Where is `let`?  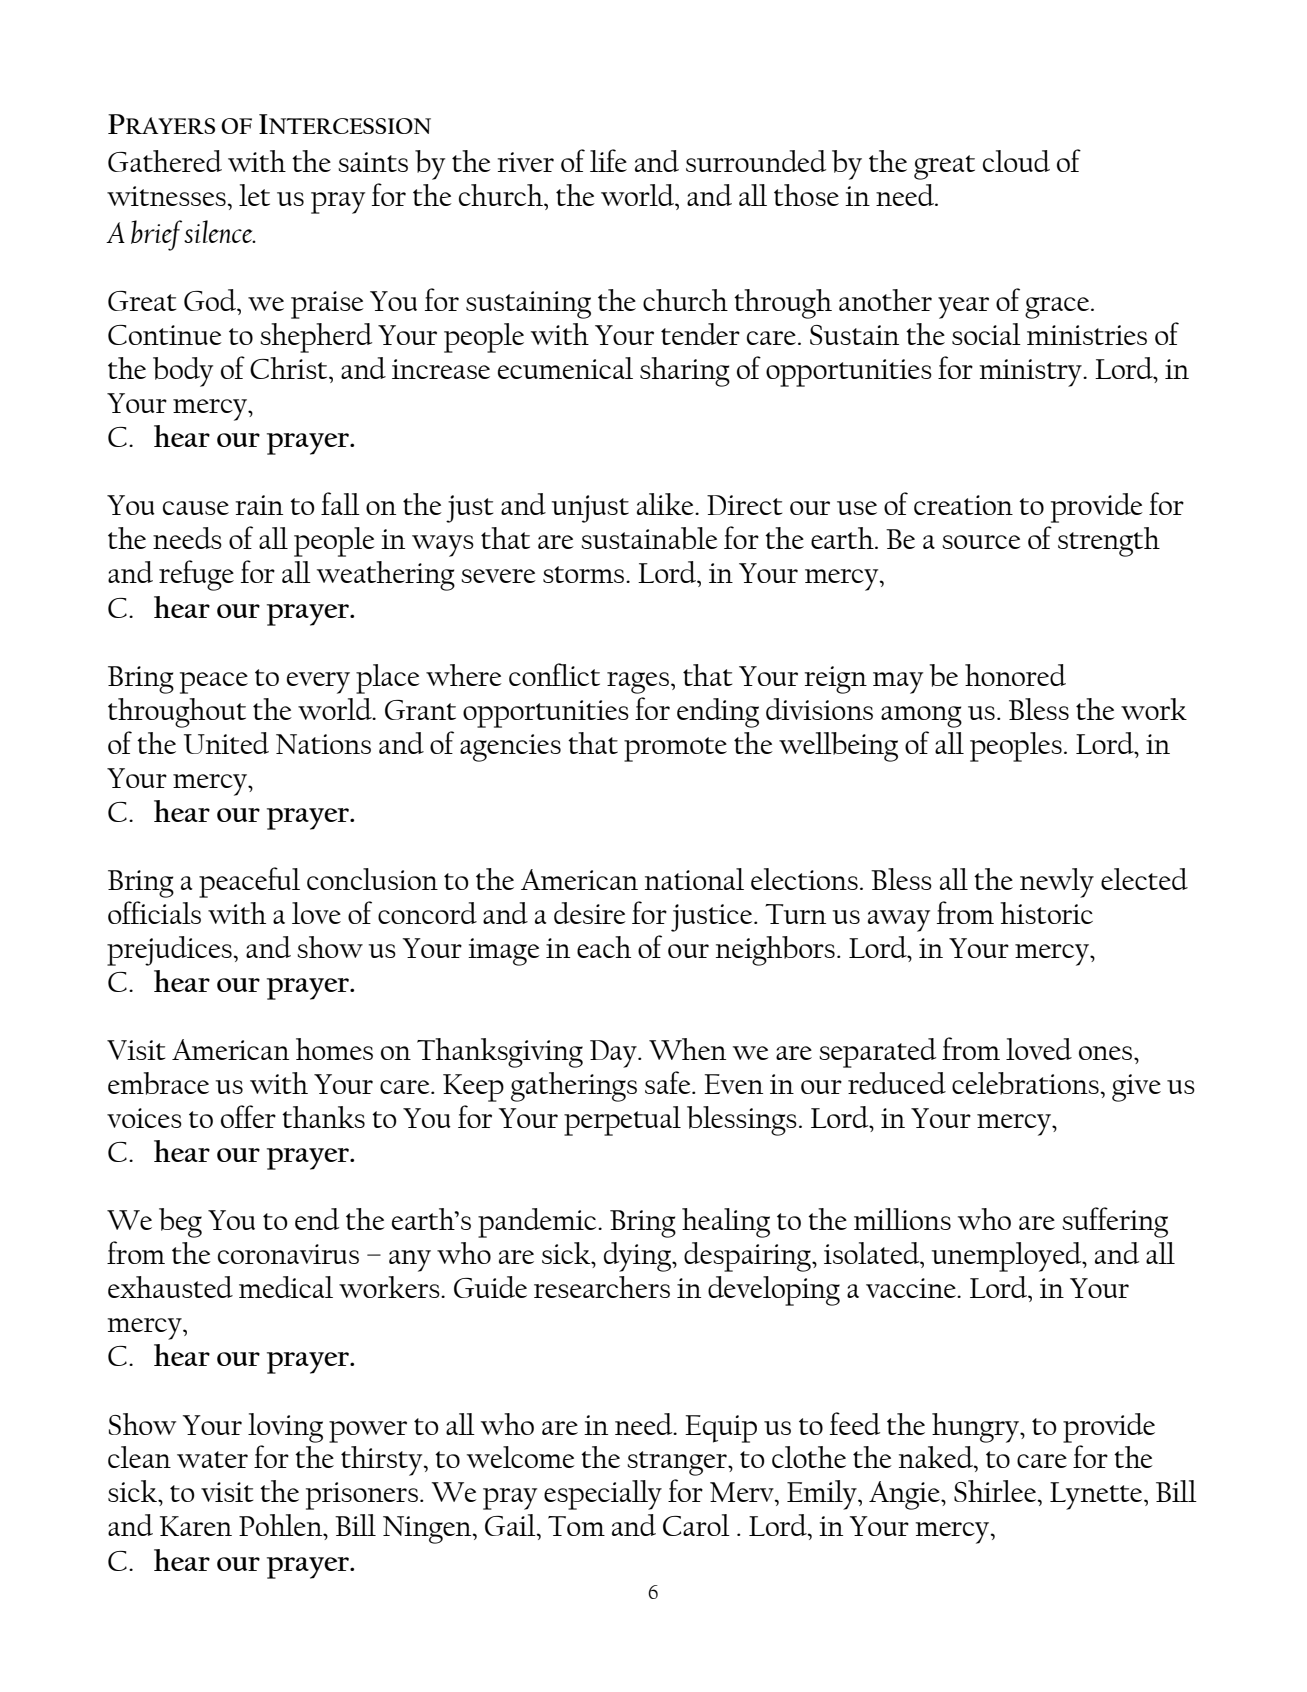 let is located at coordinates (254, 195).
